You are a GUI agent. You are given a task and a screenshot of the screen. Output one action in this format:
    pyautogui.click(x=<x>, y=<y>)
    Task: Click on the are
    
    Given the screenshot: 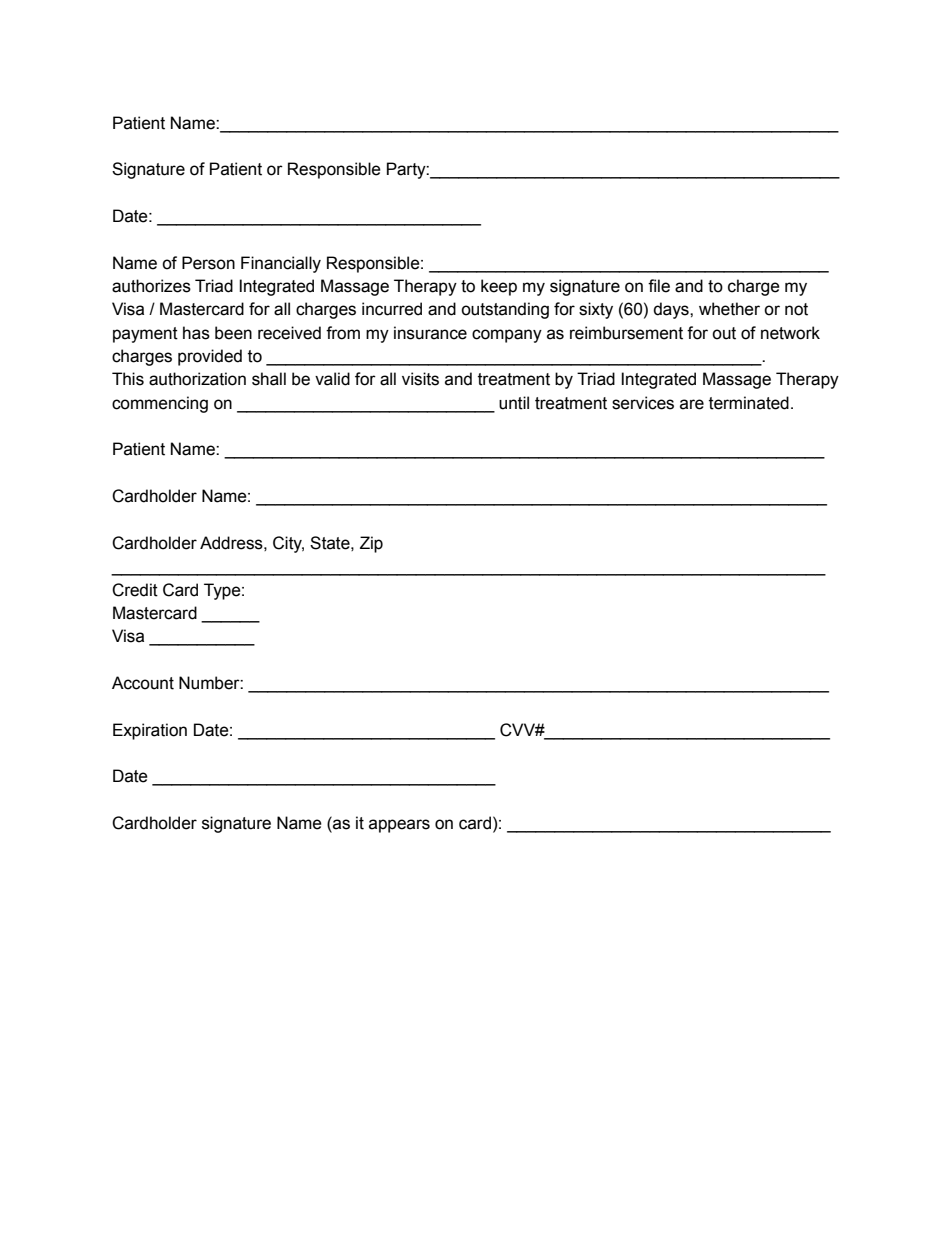 What is the action you would take?
    pyautogui.click(x=692, y=404)
